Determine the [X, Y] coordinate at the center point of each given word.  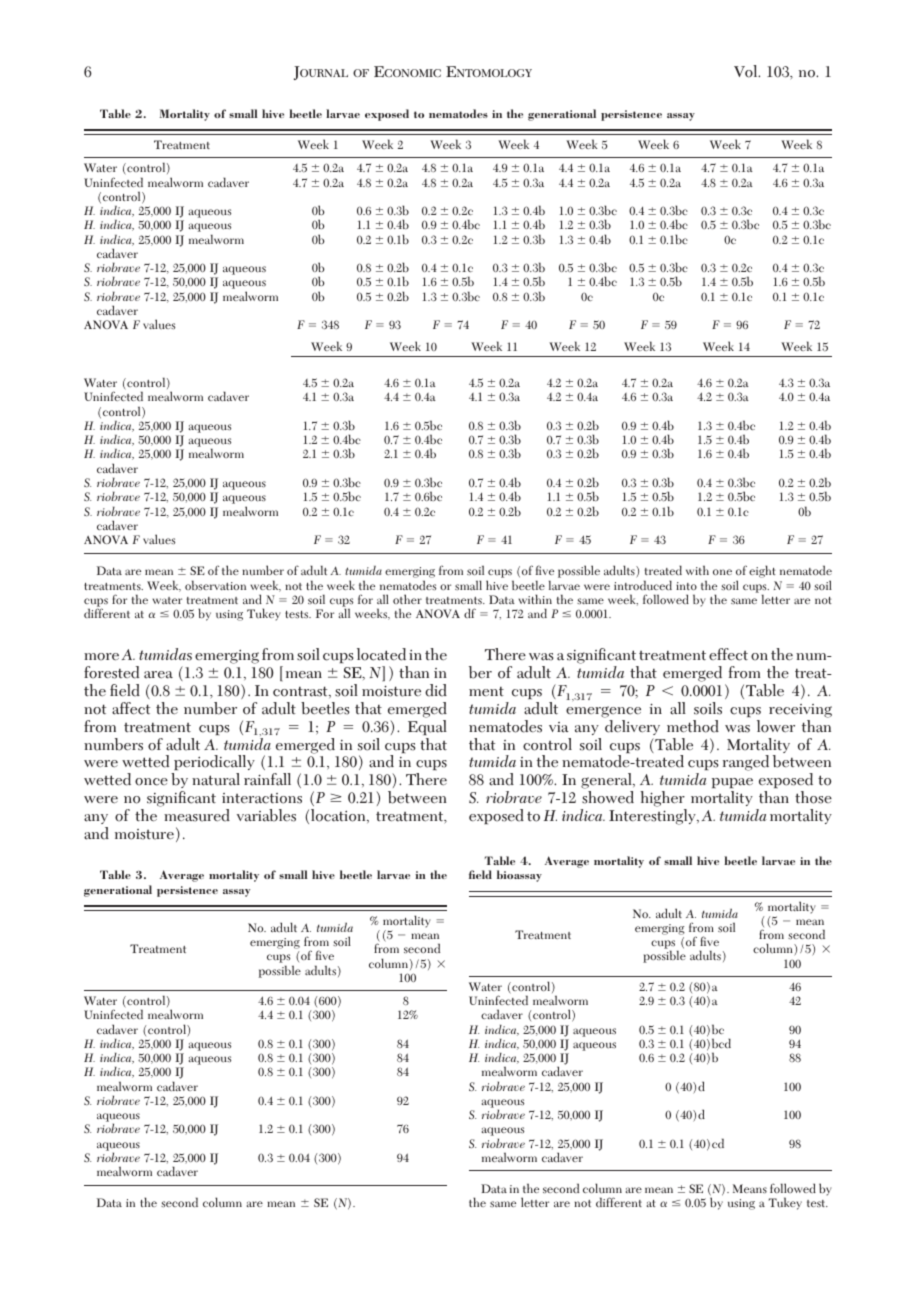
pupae [732, 783]
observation [215, 585]
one [722, 572]
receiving [800, 711]
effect [728, 654]
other [407, 599]
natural [216, 779]
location [339, 816]
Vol [747, 71]
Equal [427, 727]
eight [762, 571]
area [158, 675]
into [686, 586]
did [436, 690]
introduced [643, 585]
